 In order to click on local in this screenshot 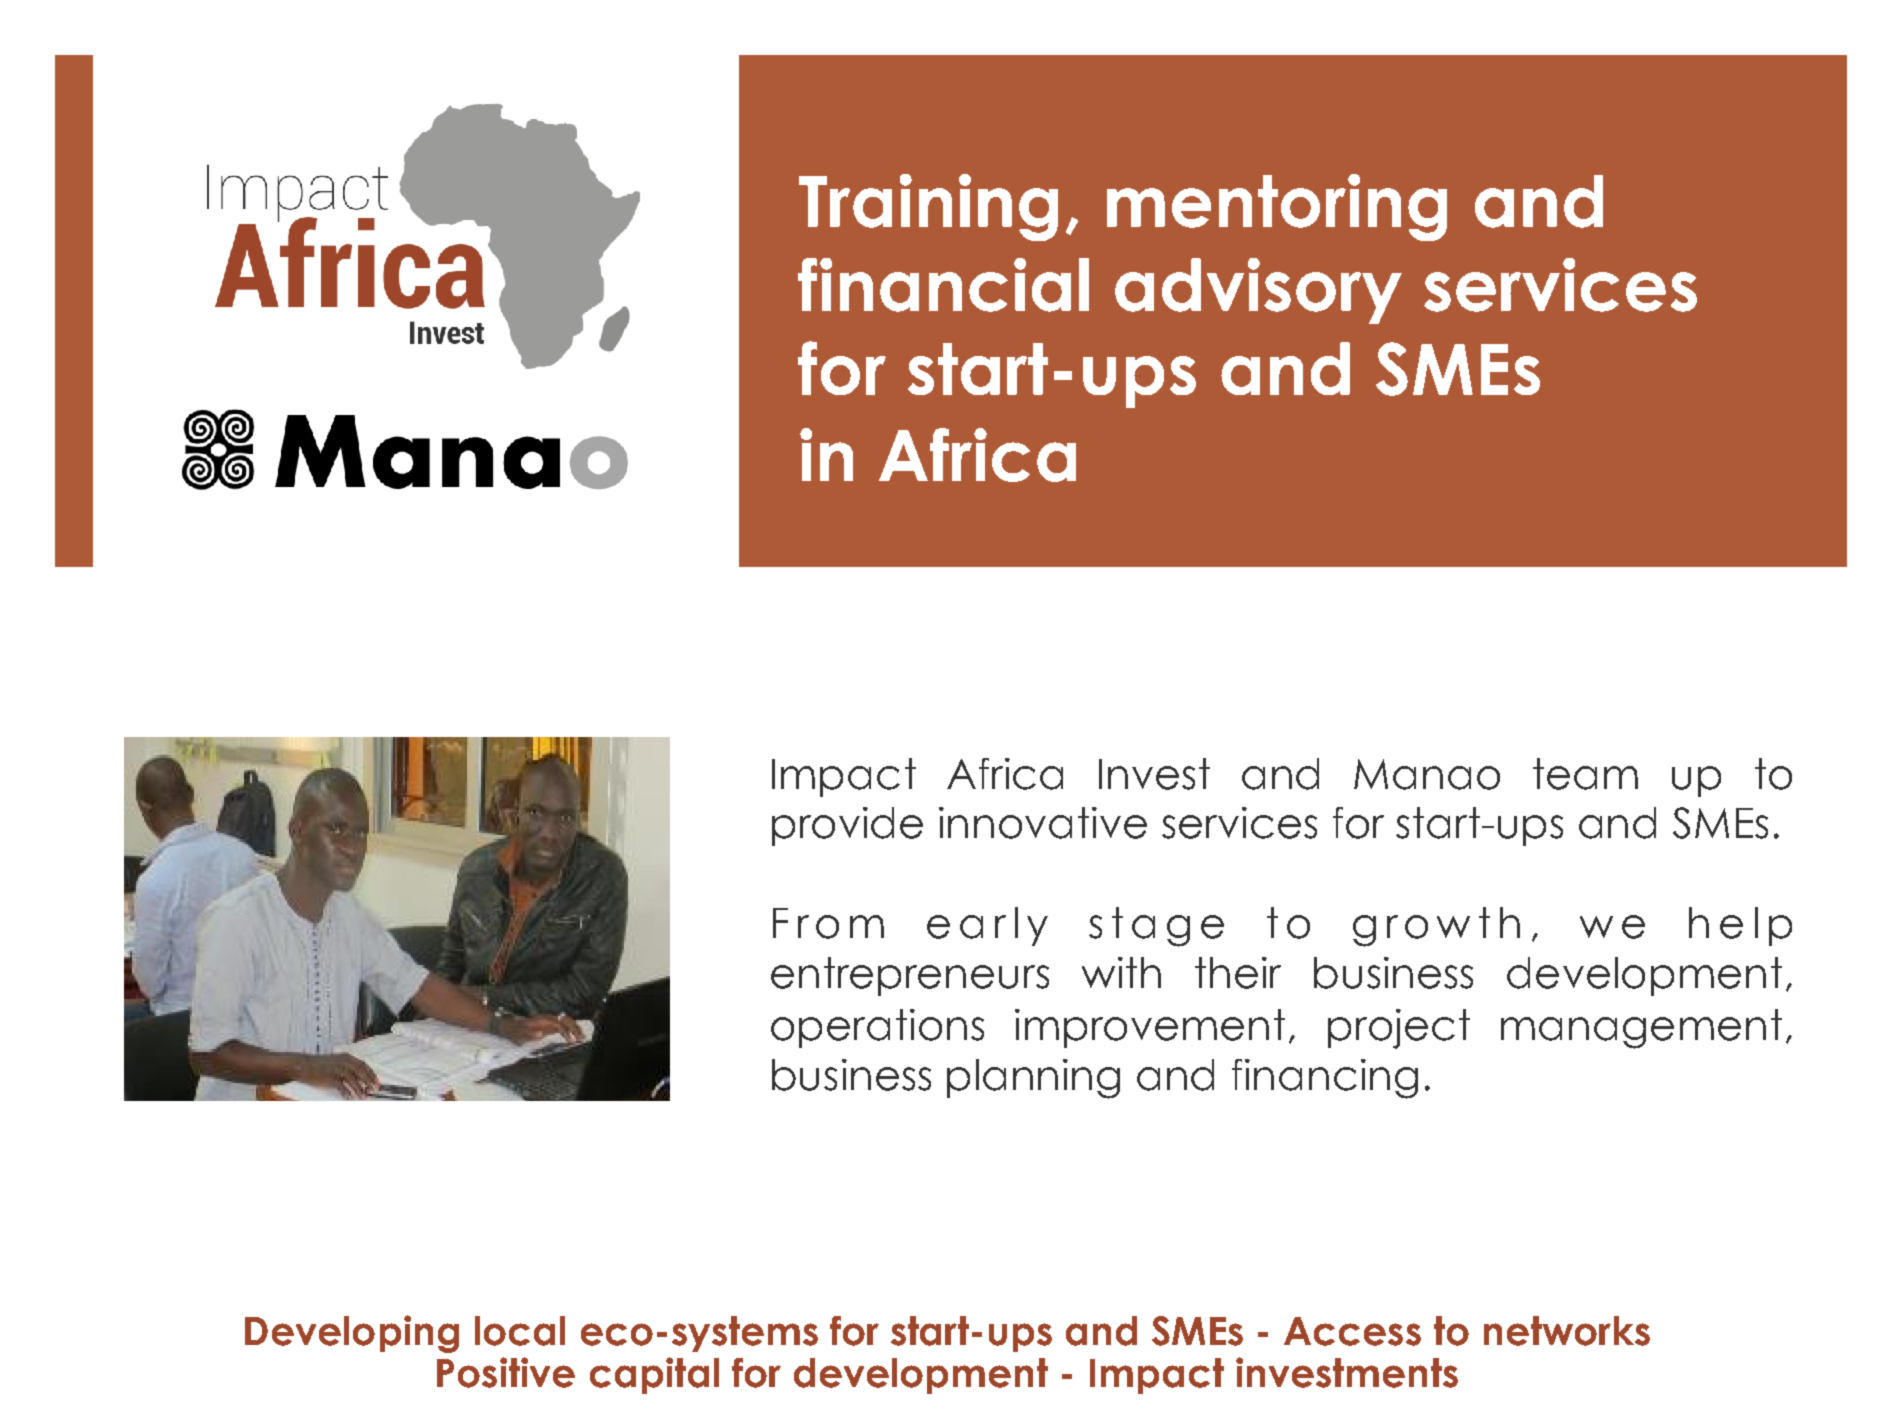, I will do `click(520, 1331)`.
